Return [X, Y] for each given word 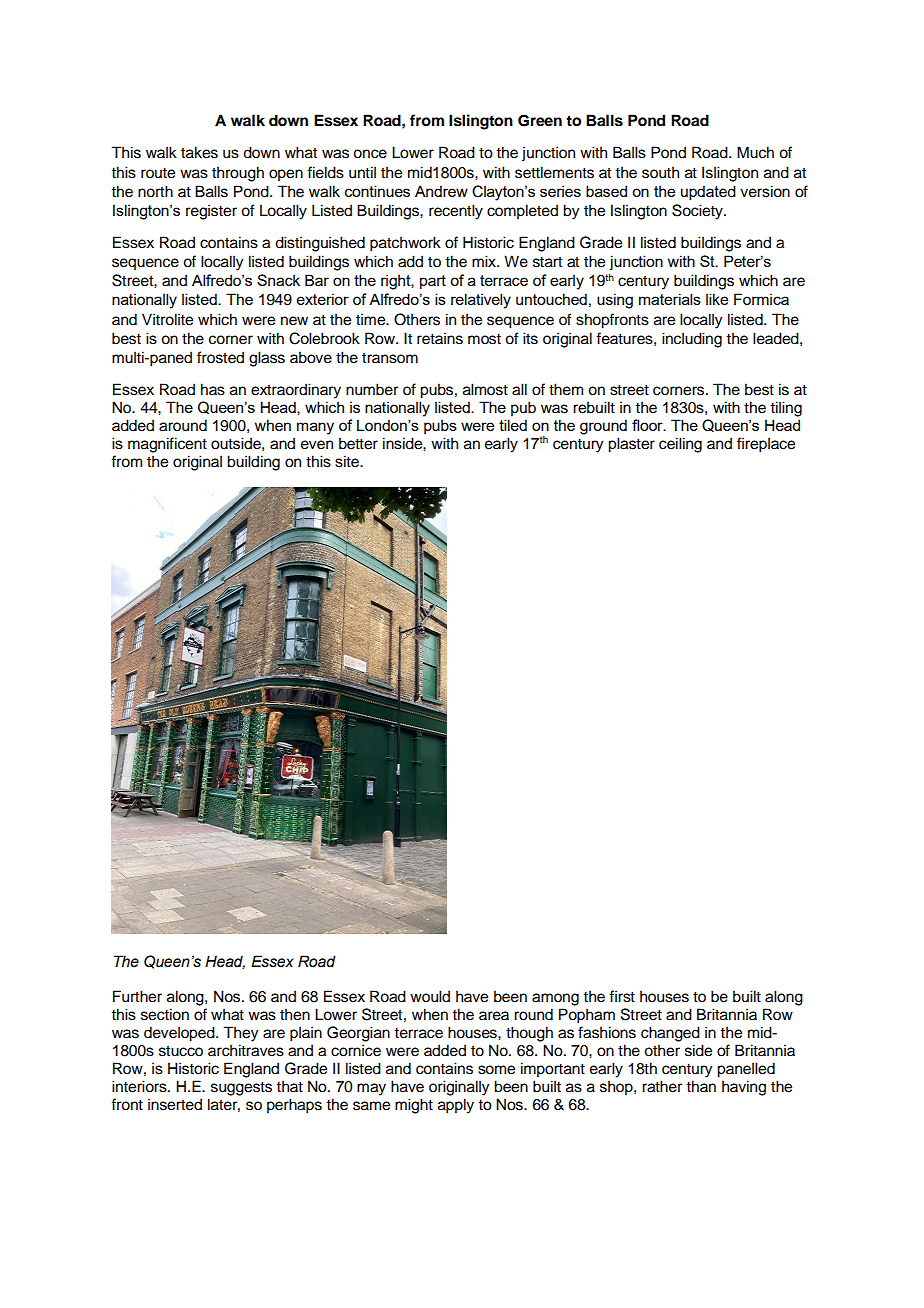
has [213, 389]
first [622, 996]
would [430, 996]
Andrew [441, 191]
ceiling [680, 445]
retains [440, 338]
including [692, 340]
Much [755, 152]
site [348, 461]
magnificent [167, 445]
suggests [241, 1089]
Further [137, 996]
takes [199, 152]
